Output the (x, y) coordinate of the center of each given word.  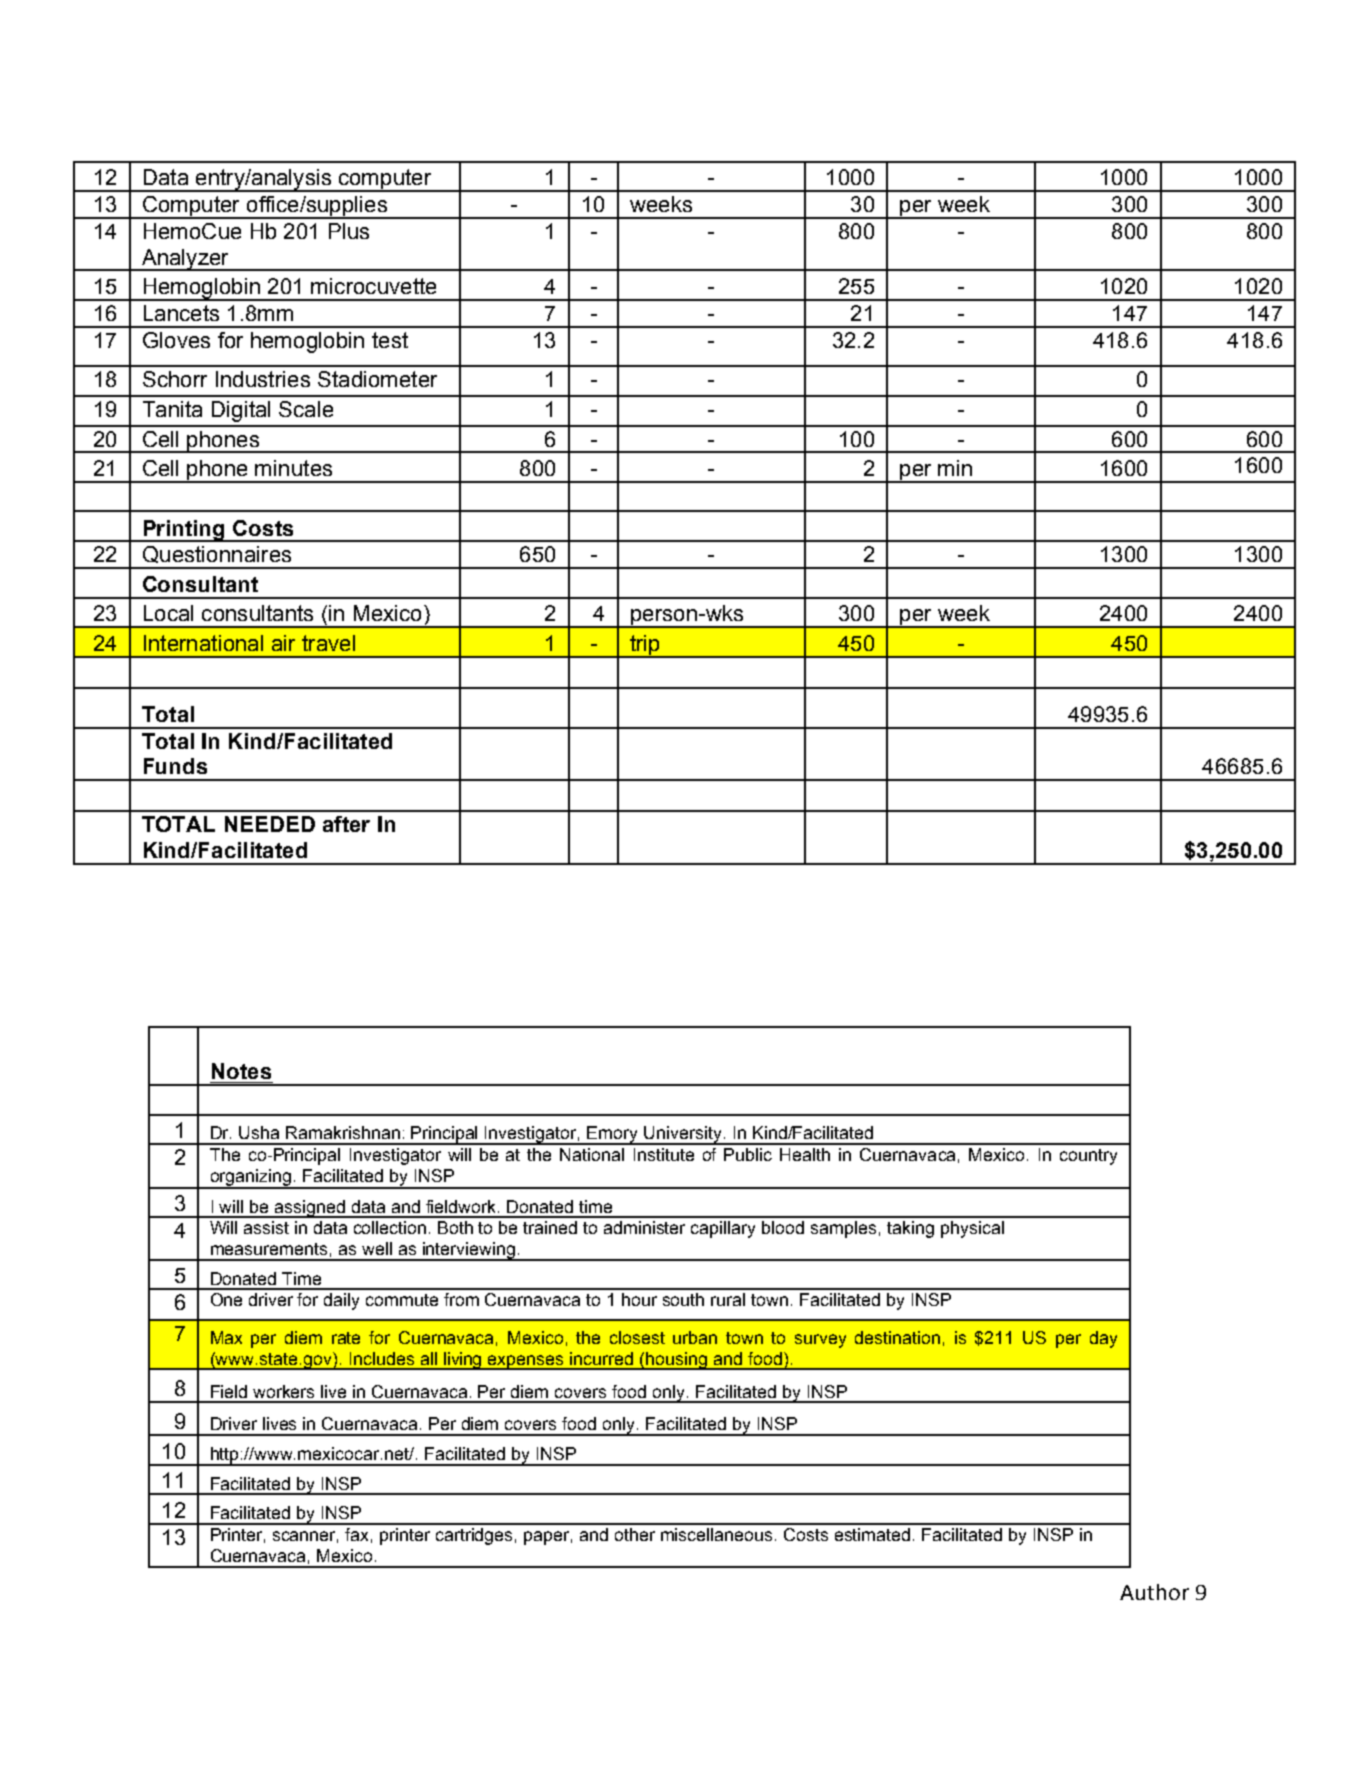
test (390, 340)
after (346, 824)
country (1088, 1157)
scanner (305, 1537)
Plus (349, 231)
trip (645, 646)
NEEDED (270, 824)
